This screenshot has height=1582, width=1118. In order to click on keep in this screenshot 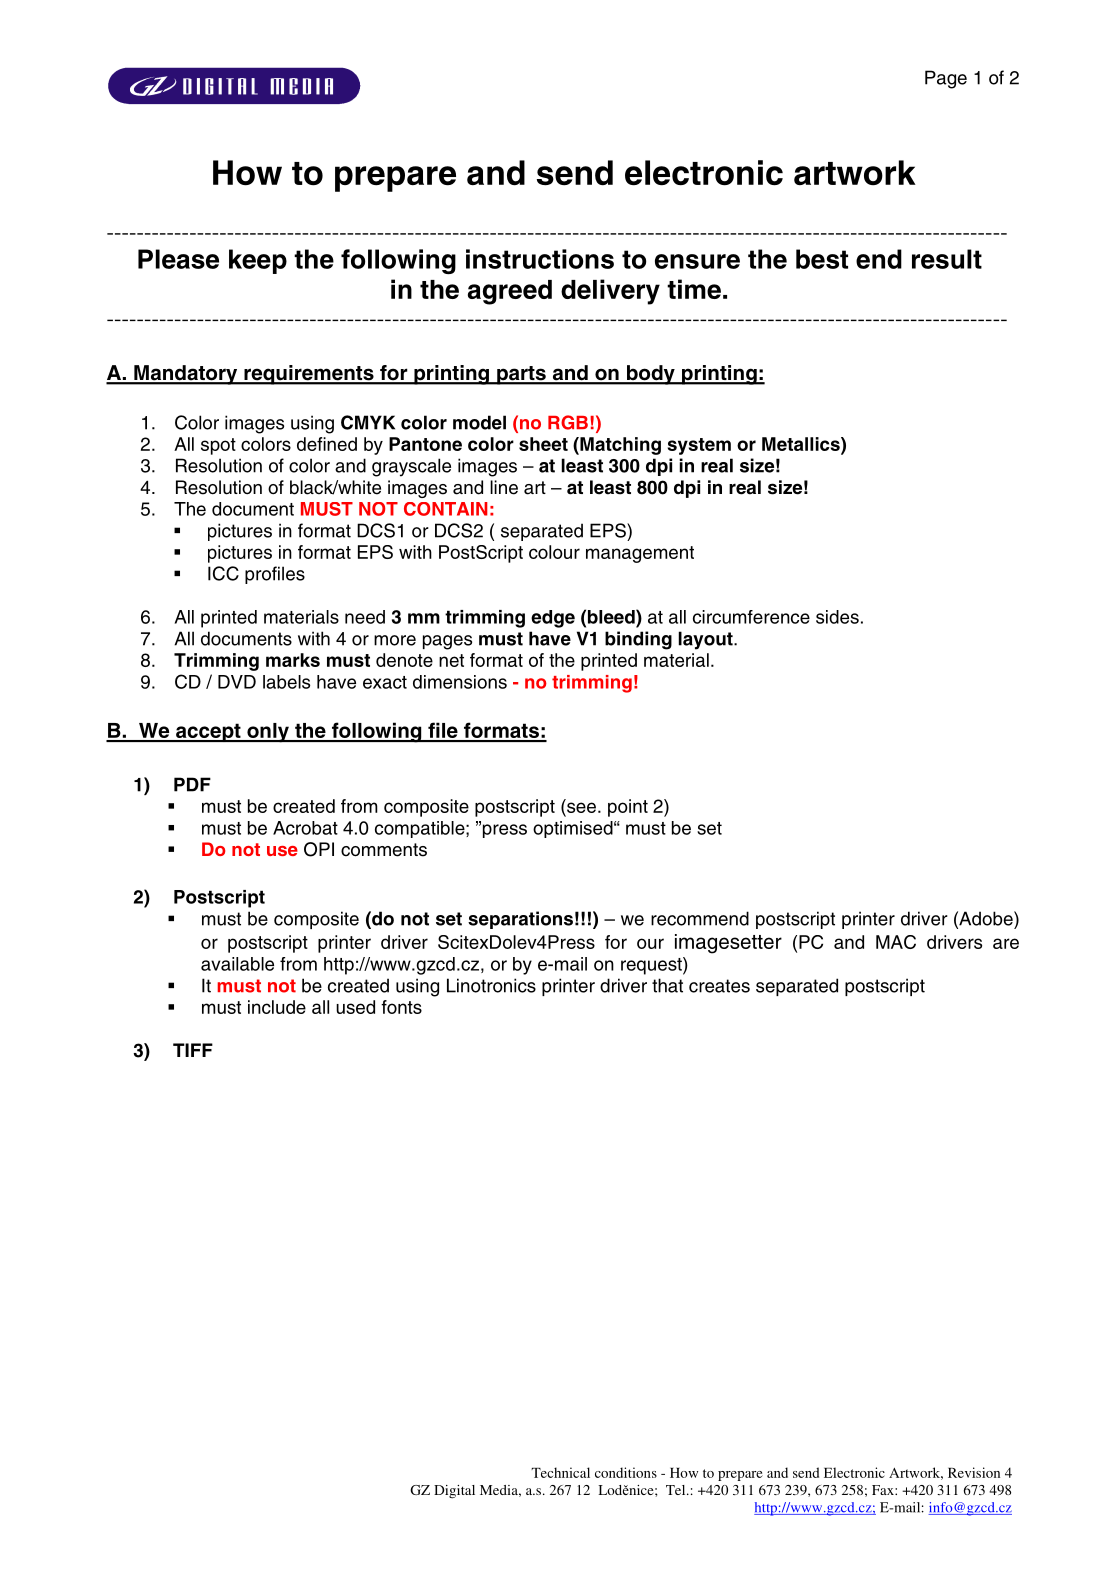, I will do `click(258, 261)`.
